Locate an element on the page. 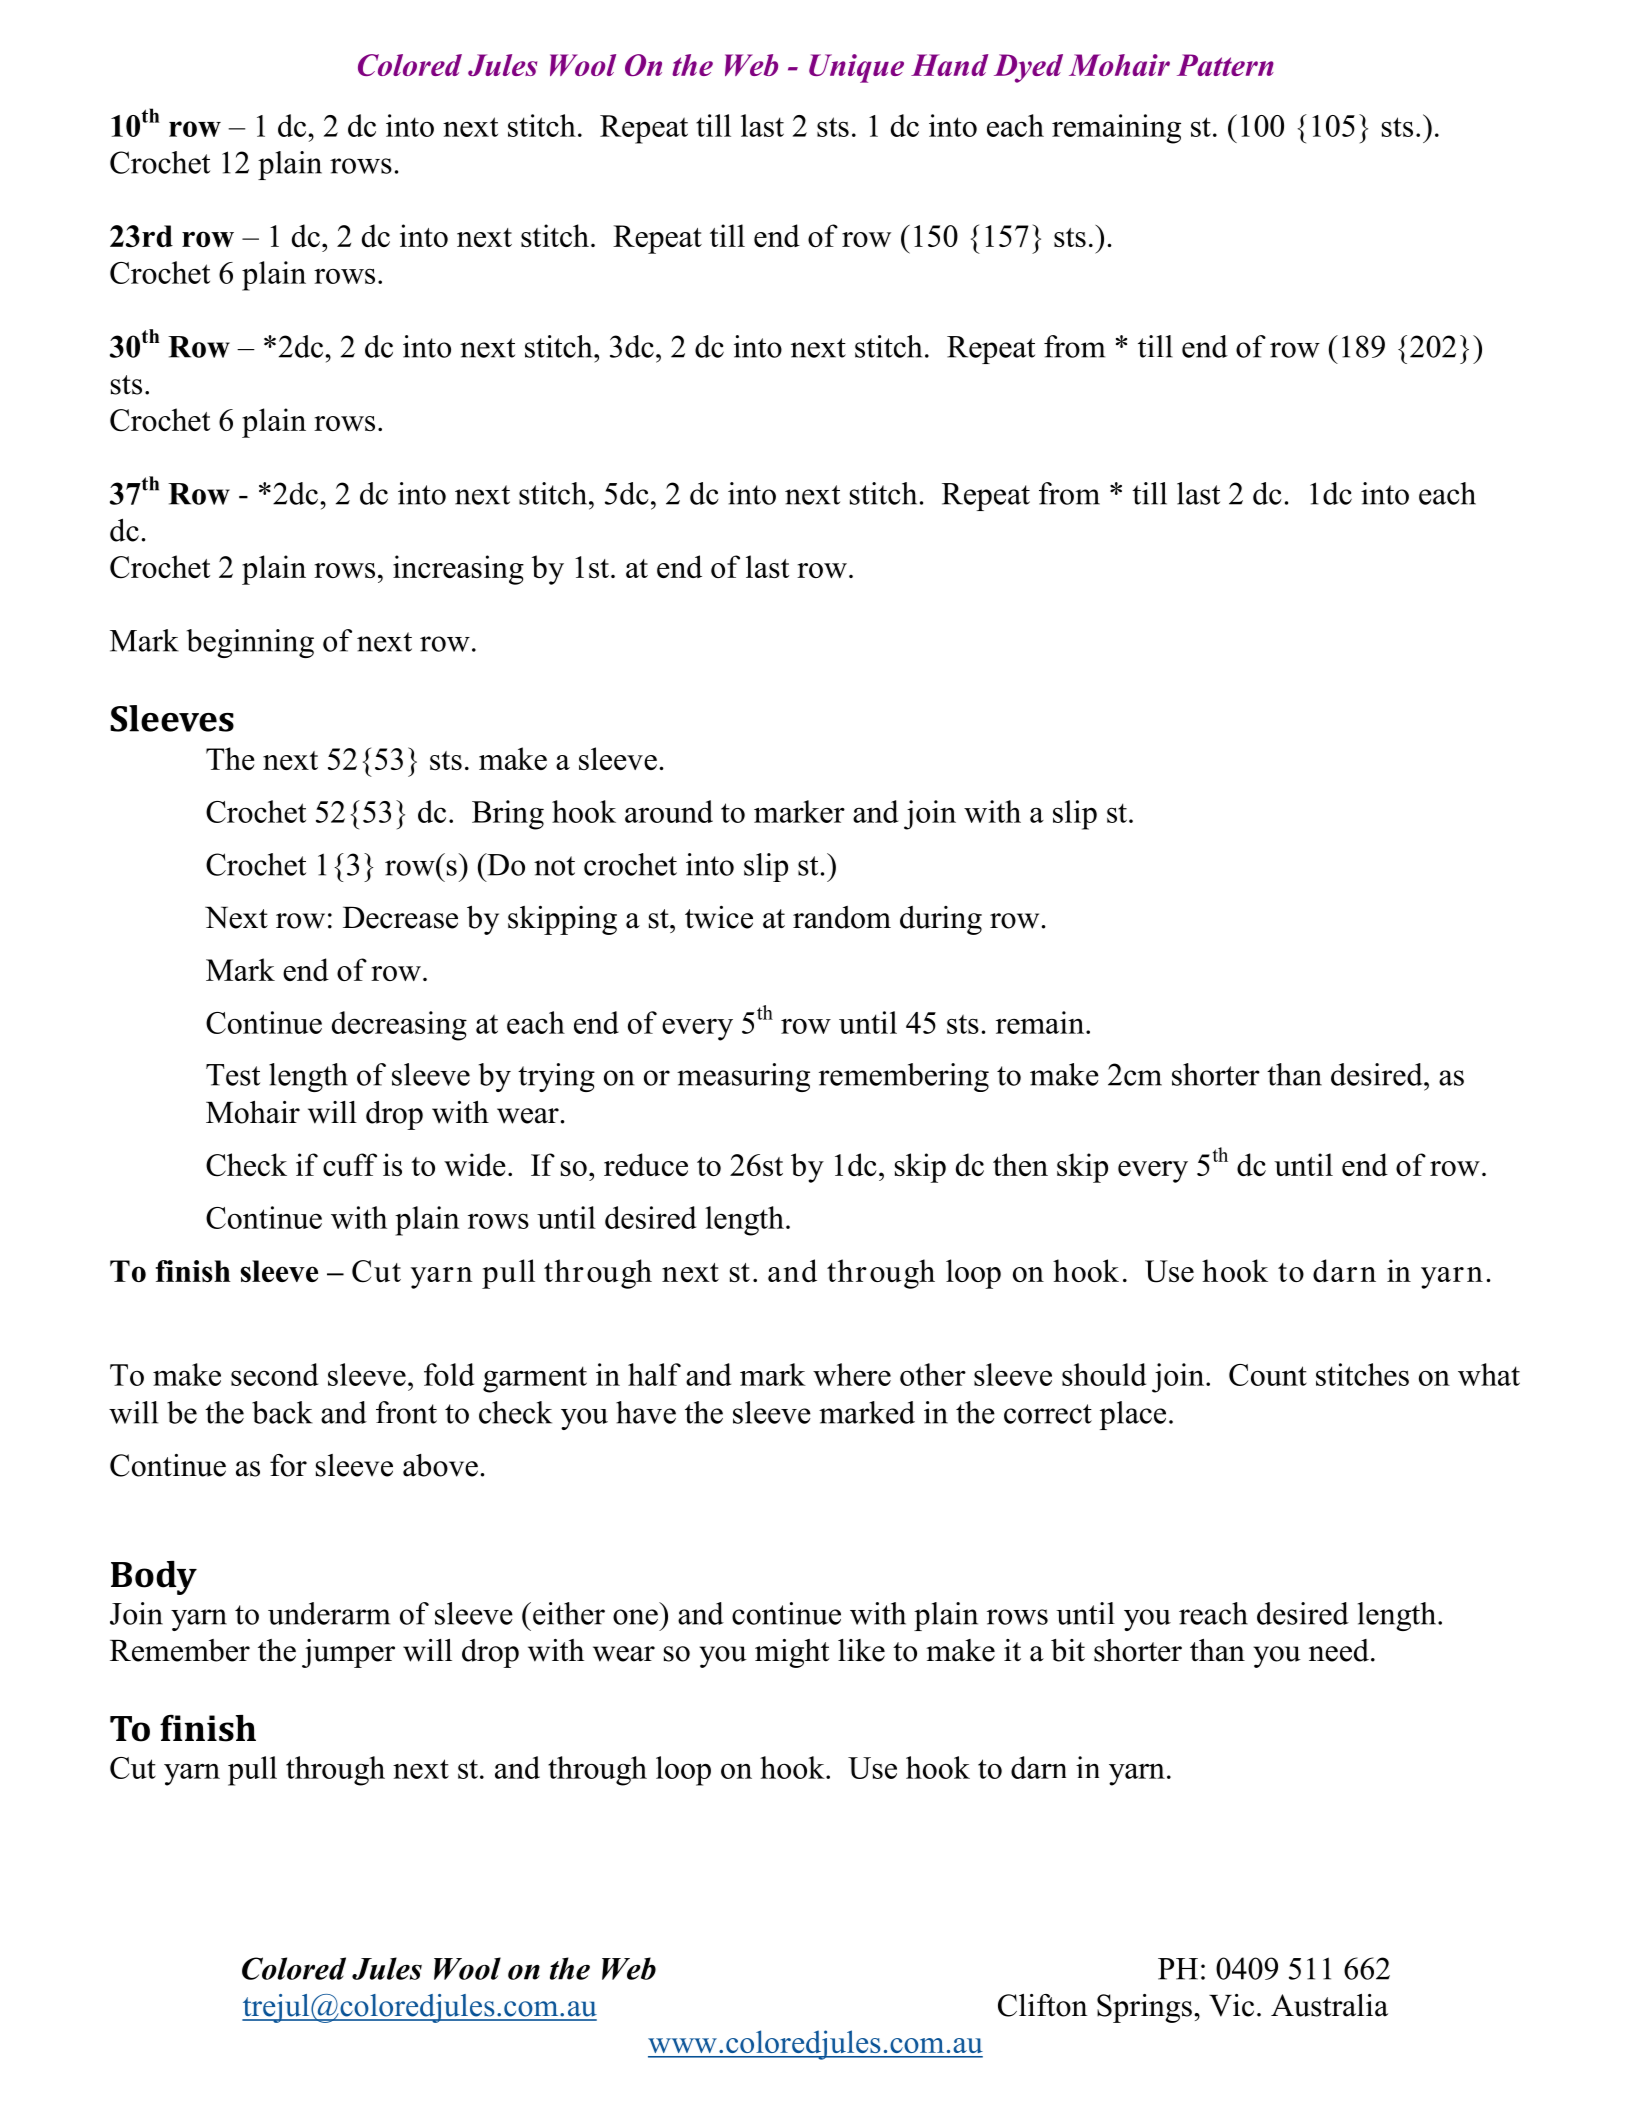 The width and height of the page is (1631, 2110). during is located at coordinates (941, 920).
